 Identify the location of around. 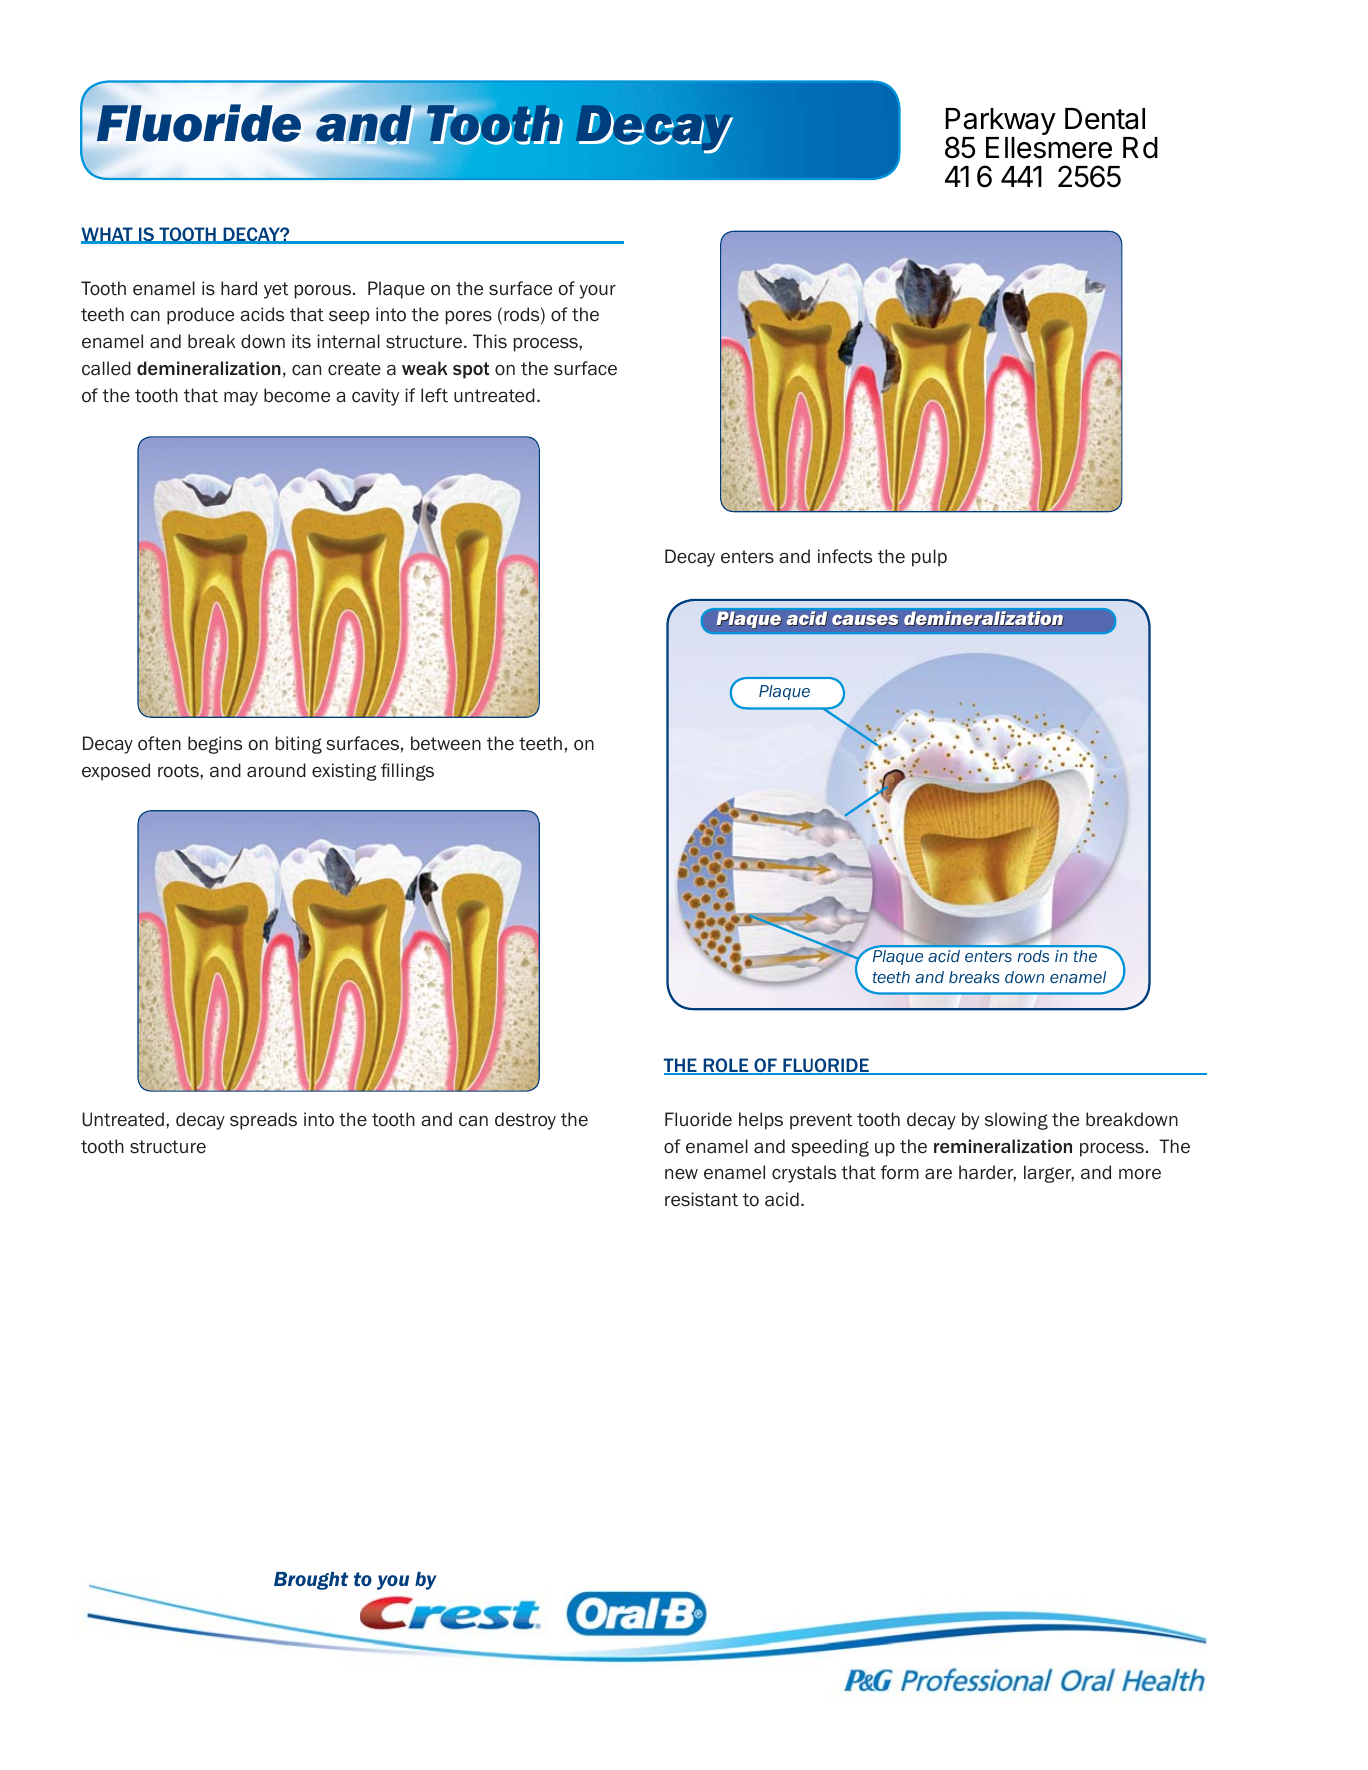
(276, 770).
